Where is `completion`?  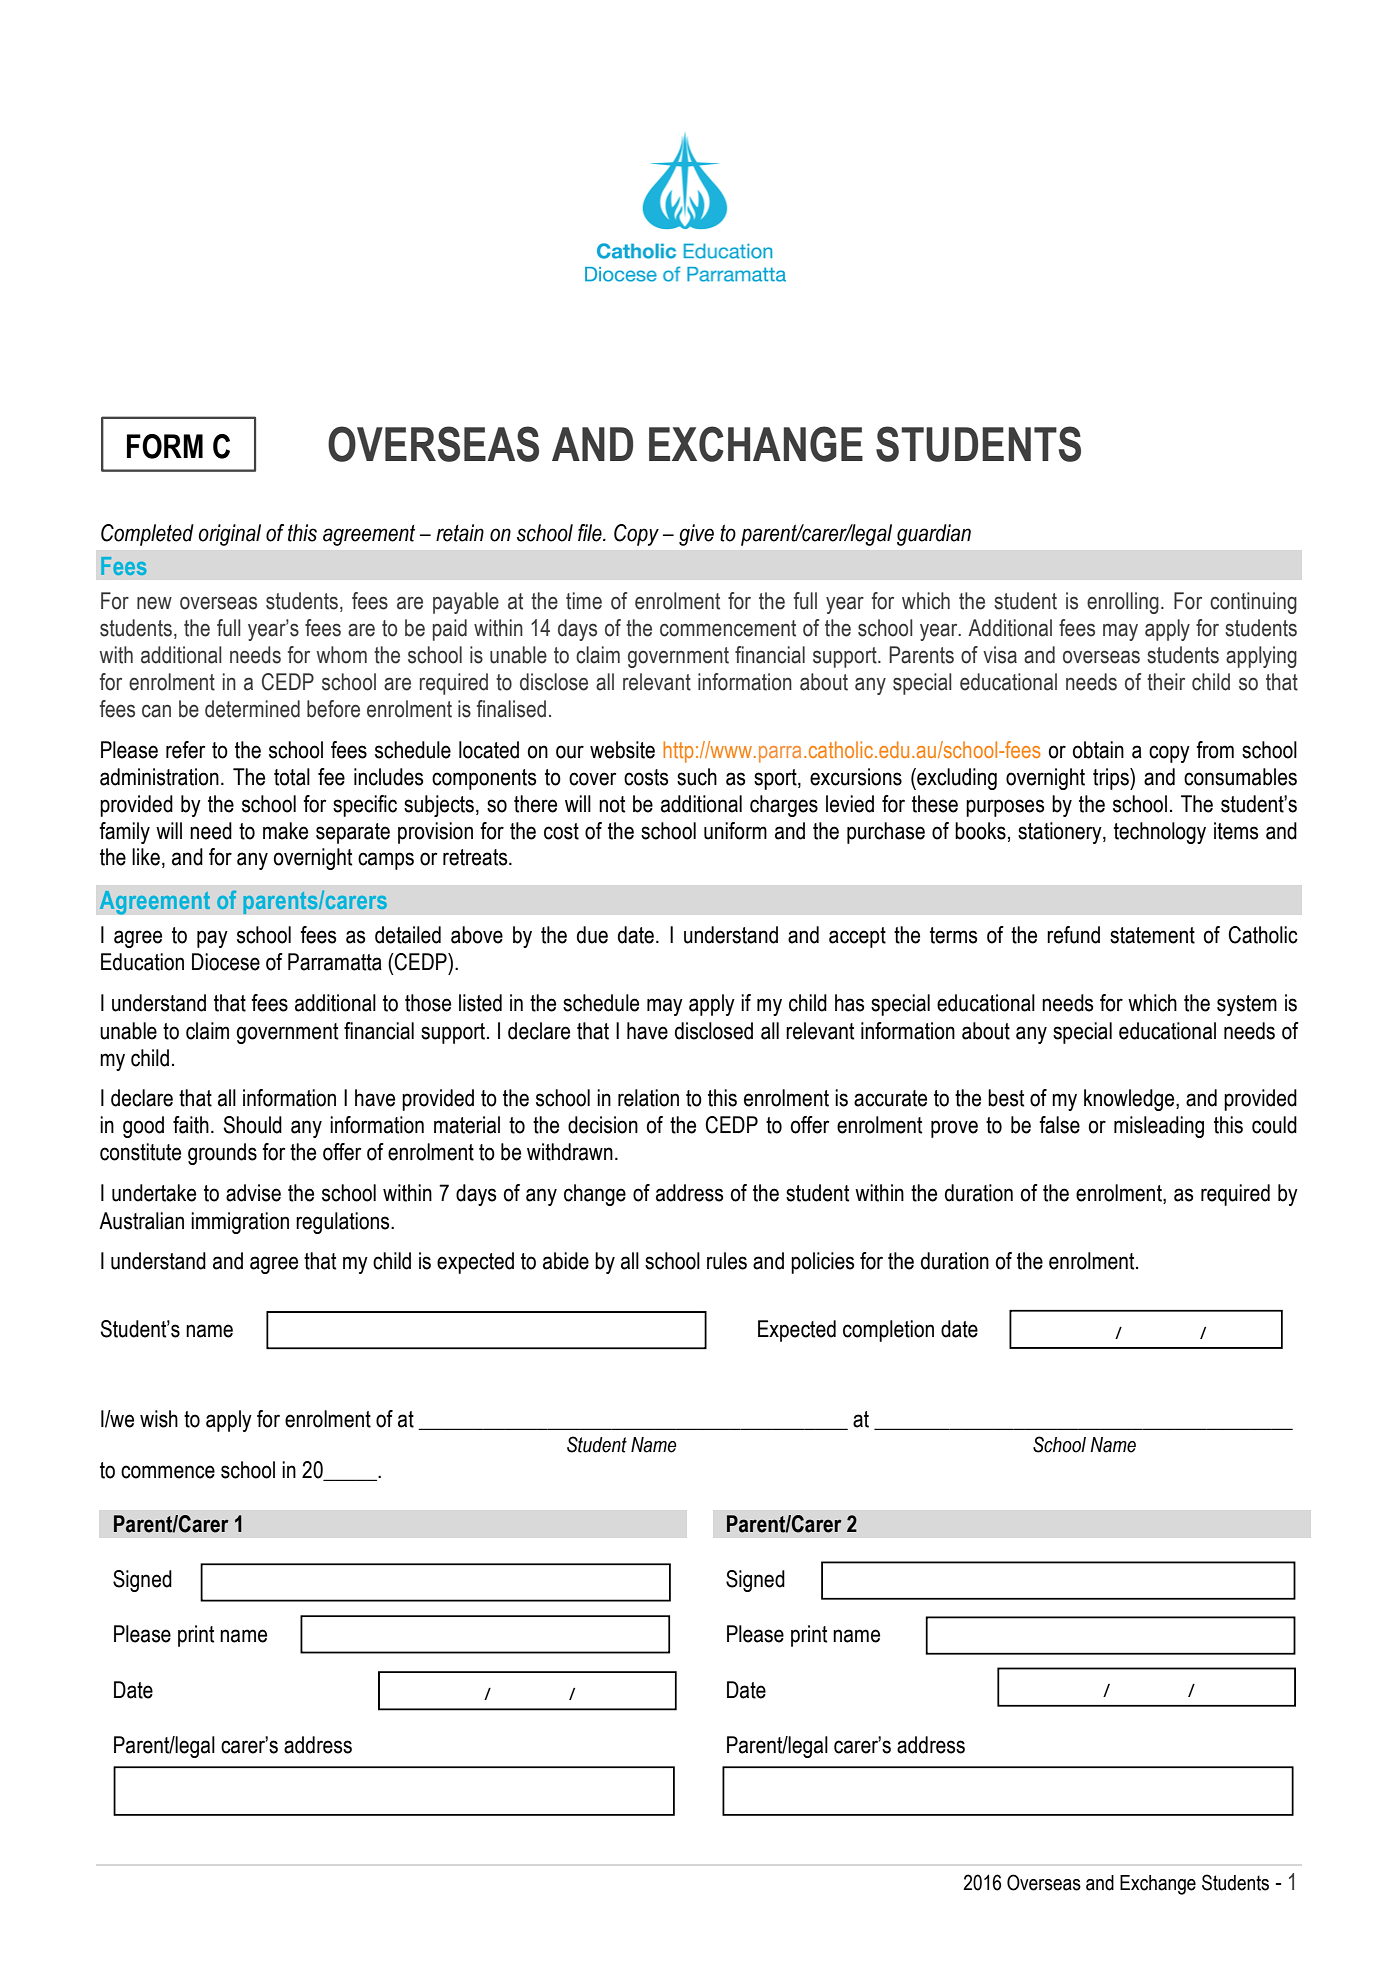 completion is located at coordinates (888, 1331).
